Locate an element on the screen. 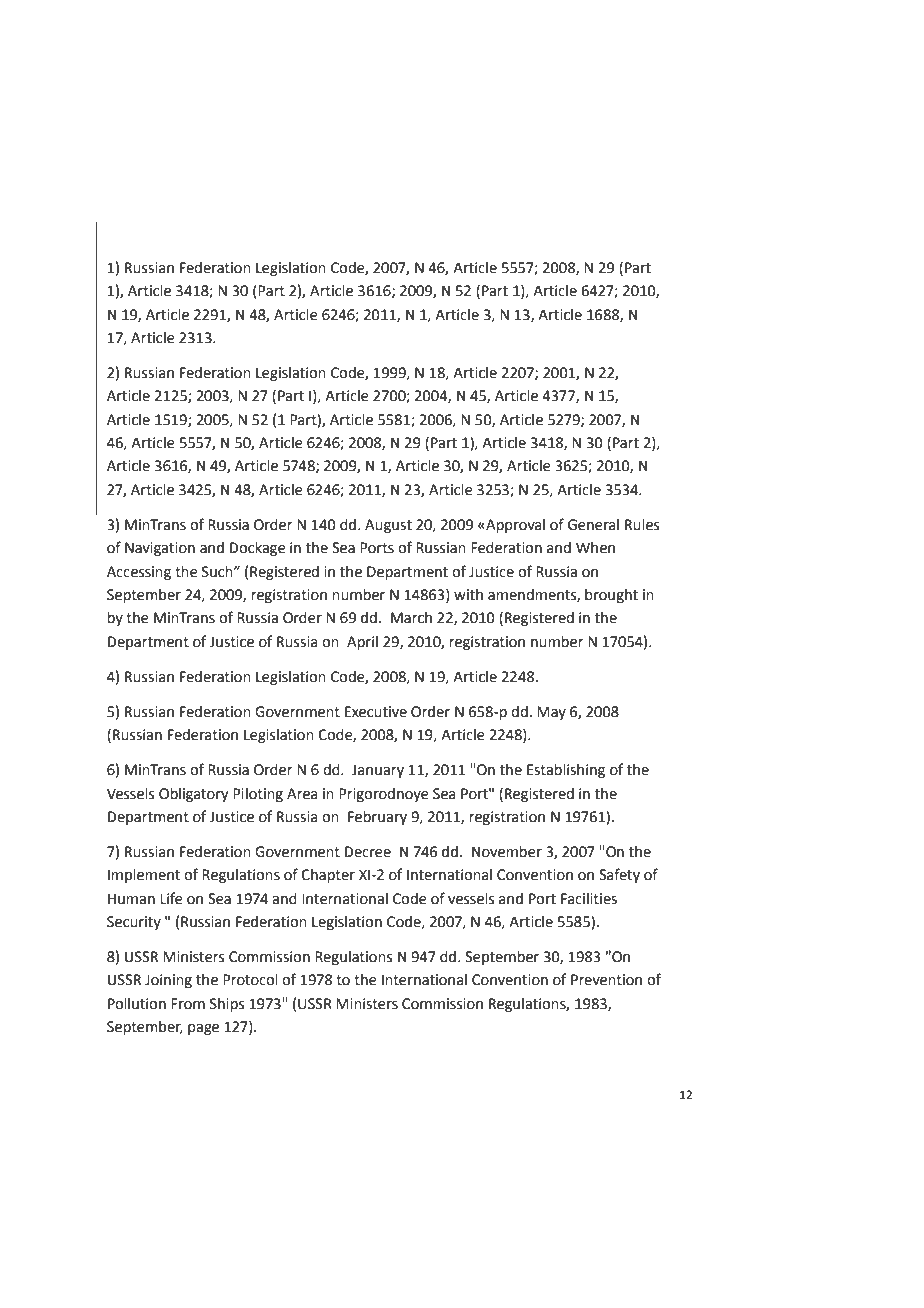  Protocol is located at coordinates (250, 980).
